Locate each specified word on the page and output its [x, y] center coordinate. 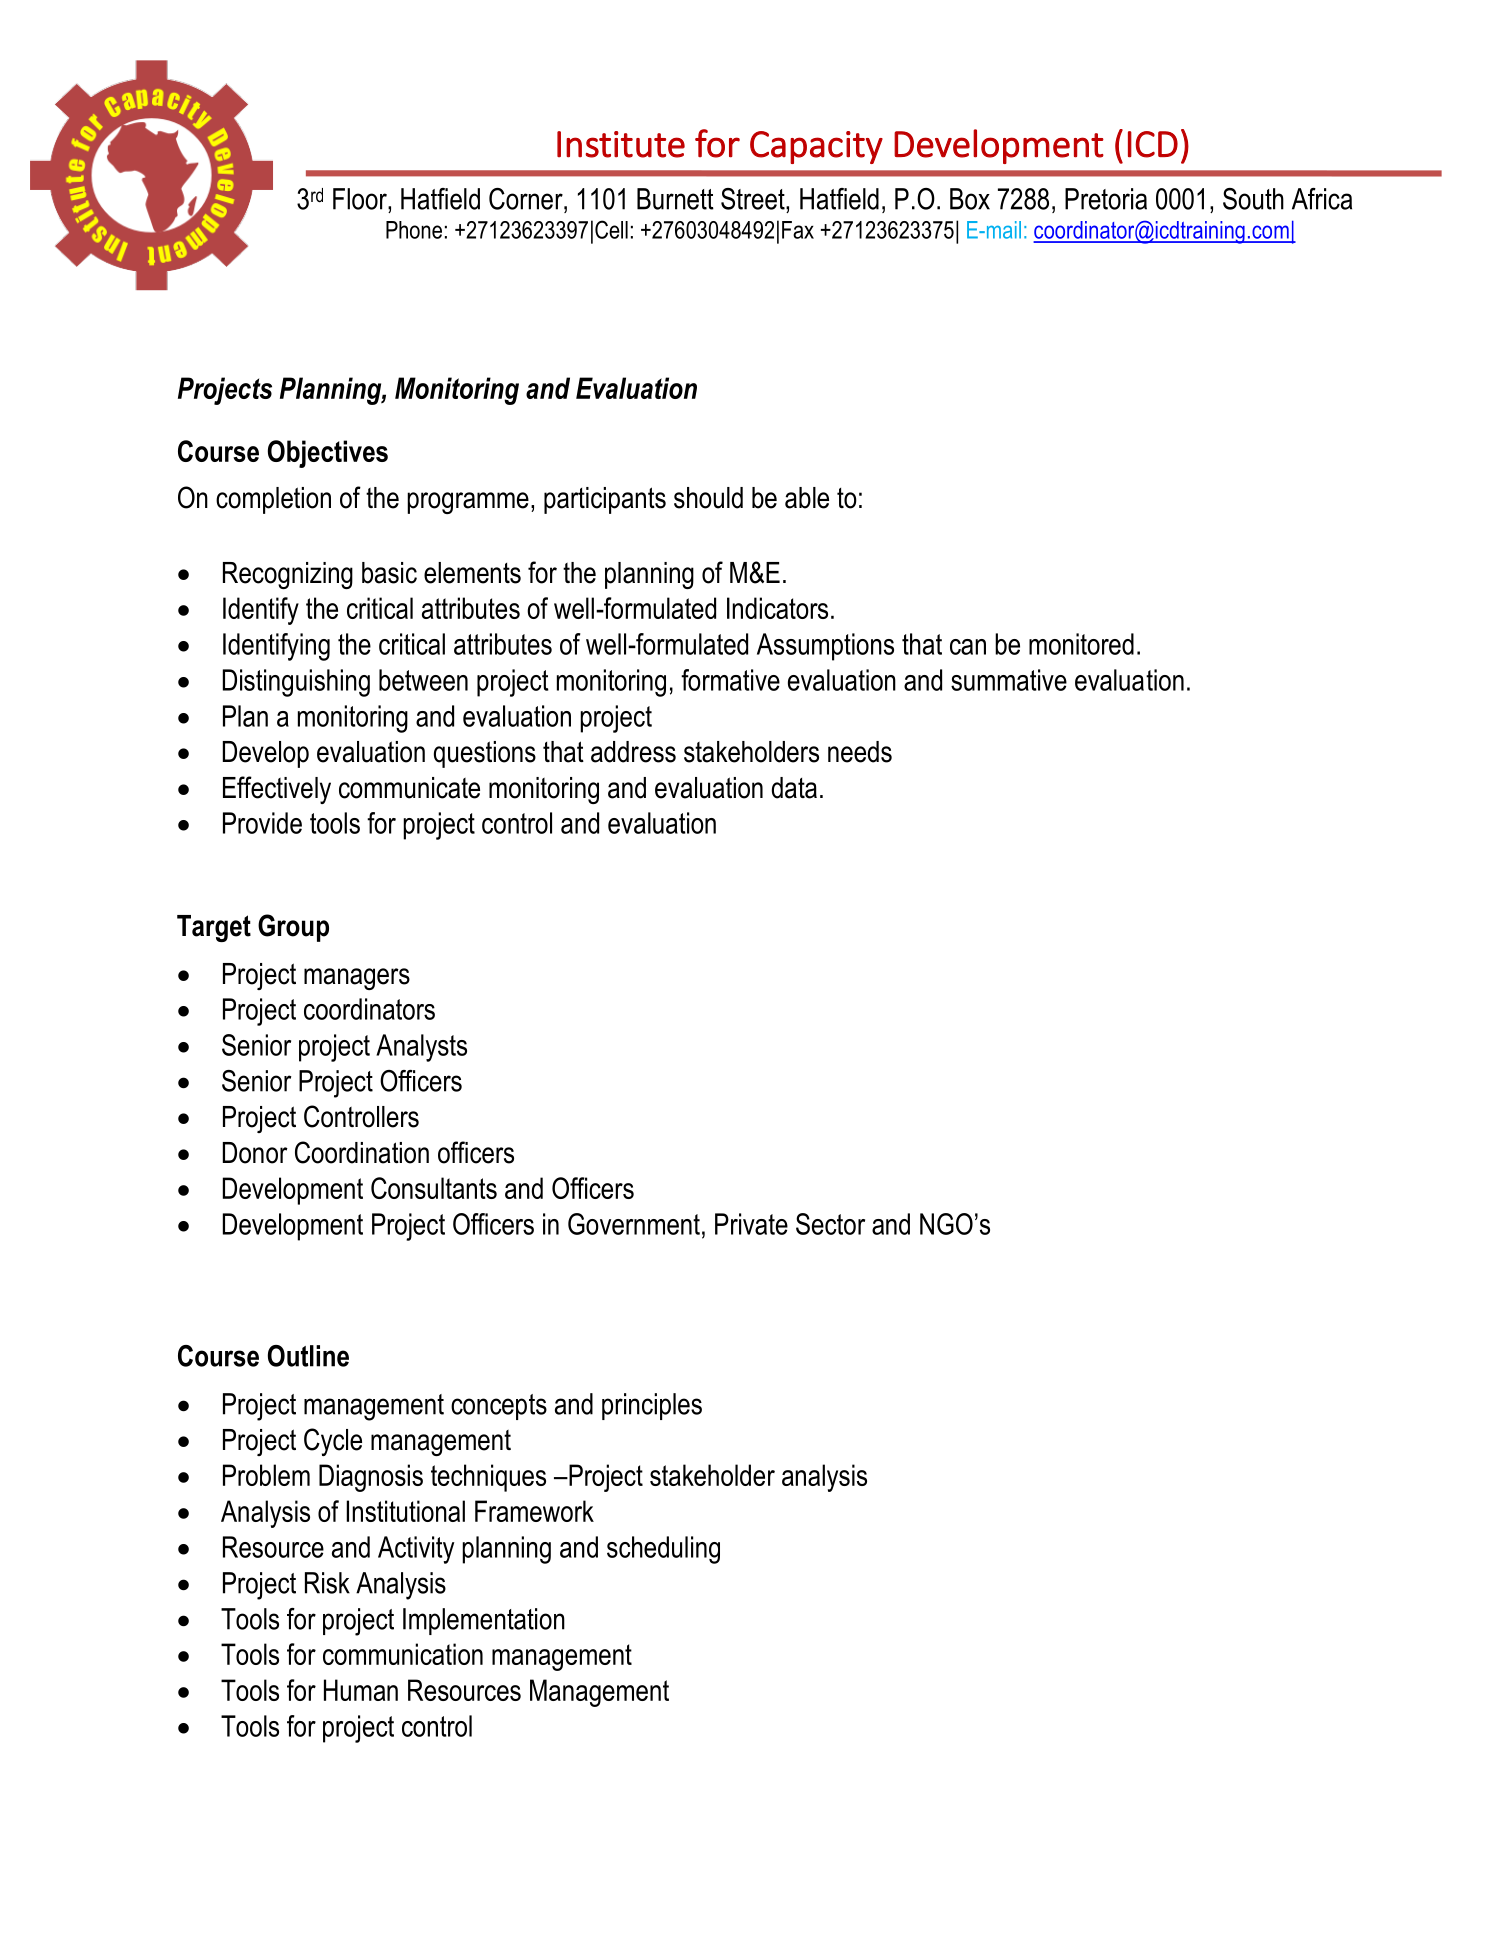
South [1253, 199]
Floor [361, 199]
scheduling [663, 1550]
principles [652, 1406]
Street [754, 199]
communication [403, 1654]
